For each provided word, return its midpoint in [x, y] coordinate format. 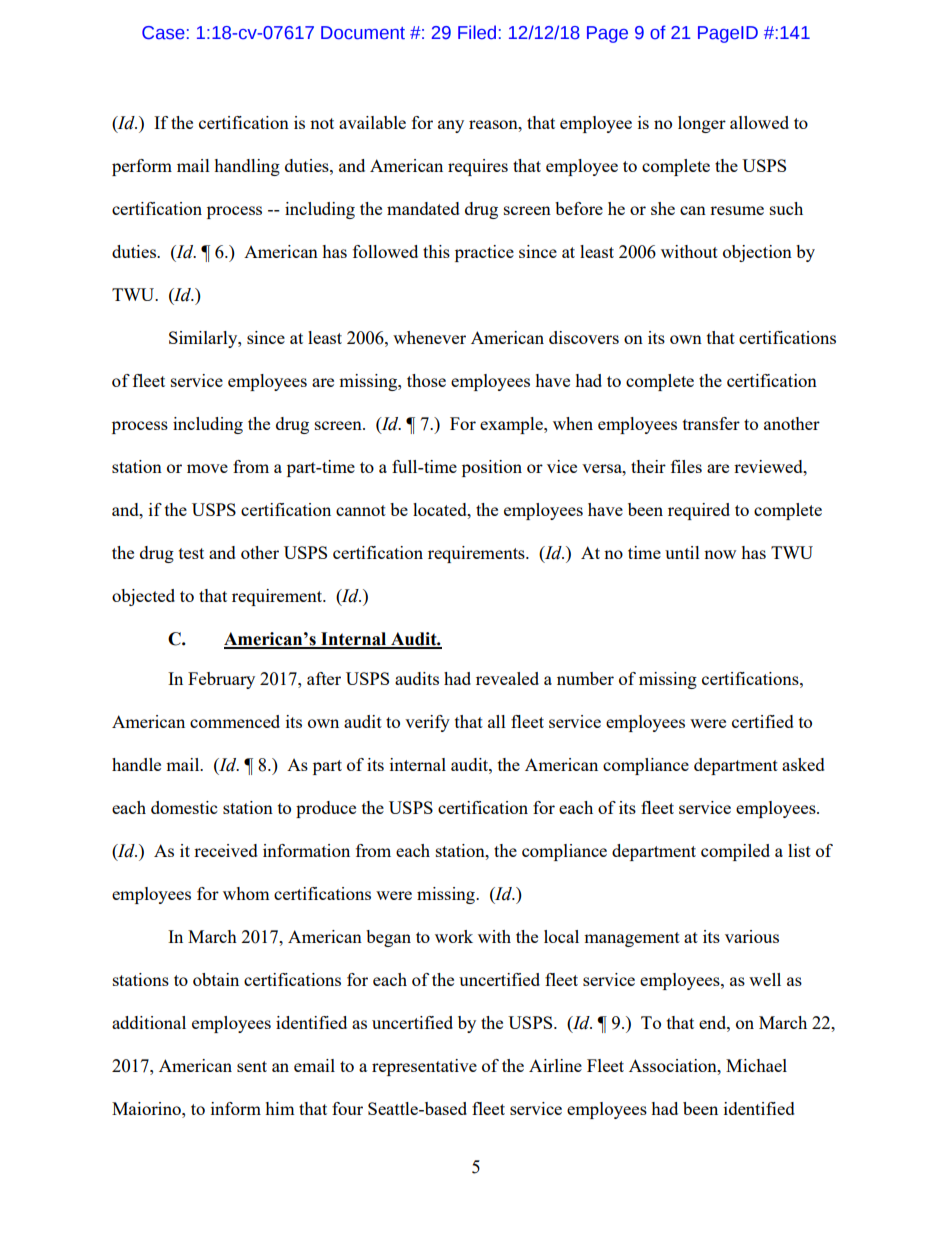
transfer [711, 423]
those [426, 380]
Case [163, 33]
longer [702, 124]
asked [803, 764]
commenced [235, 721]
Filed [477, 32]
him [280, 1108]
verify [427, 723]
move [207, 468]
